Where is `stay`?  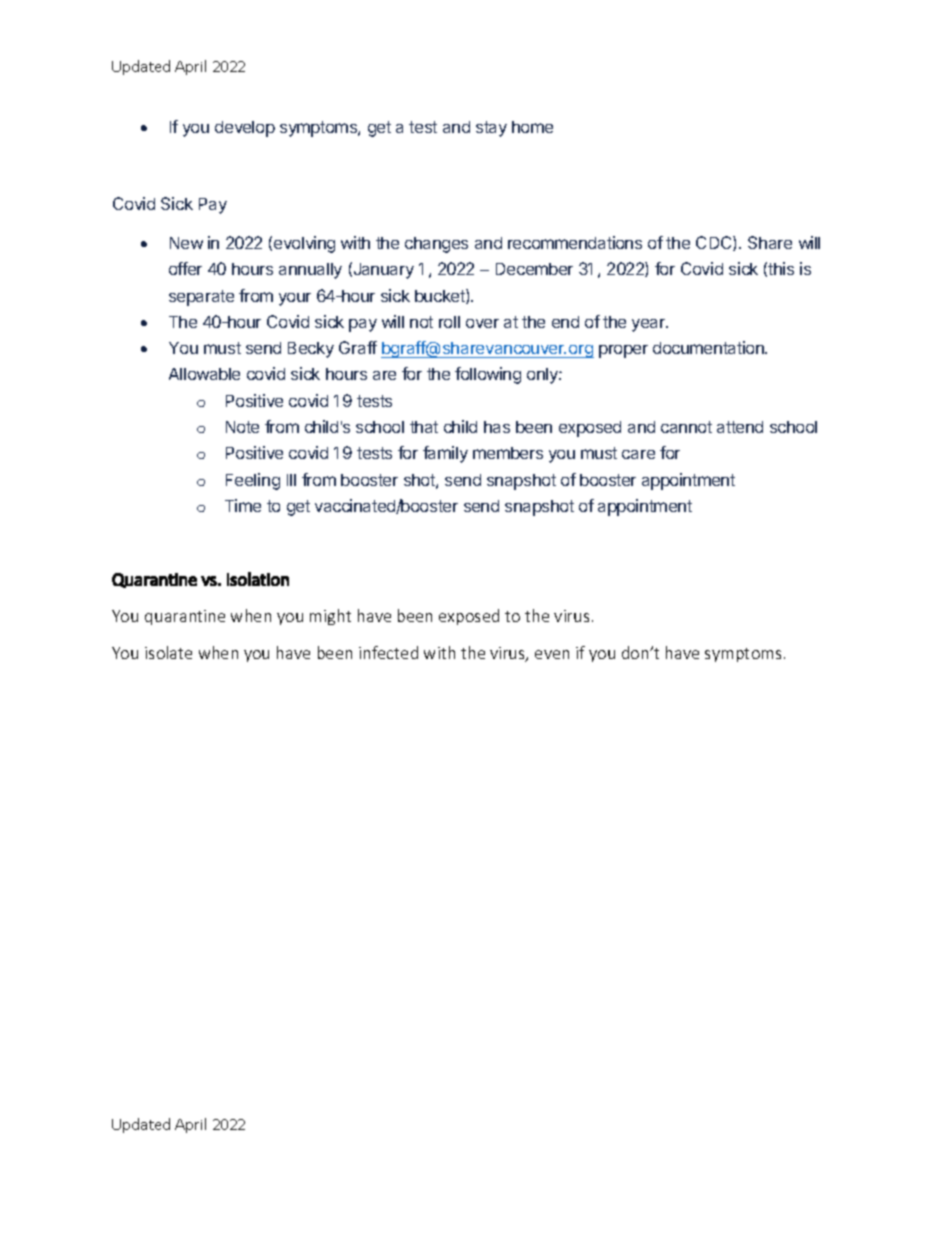 stay is located at coordinates (491, 129).
